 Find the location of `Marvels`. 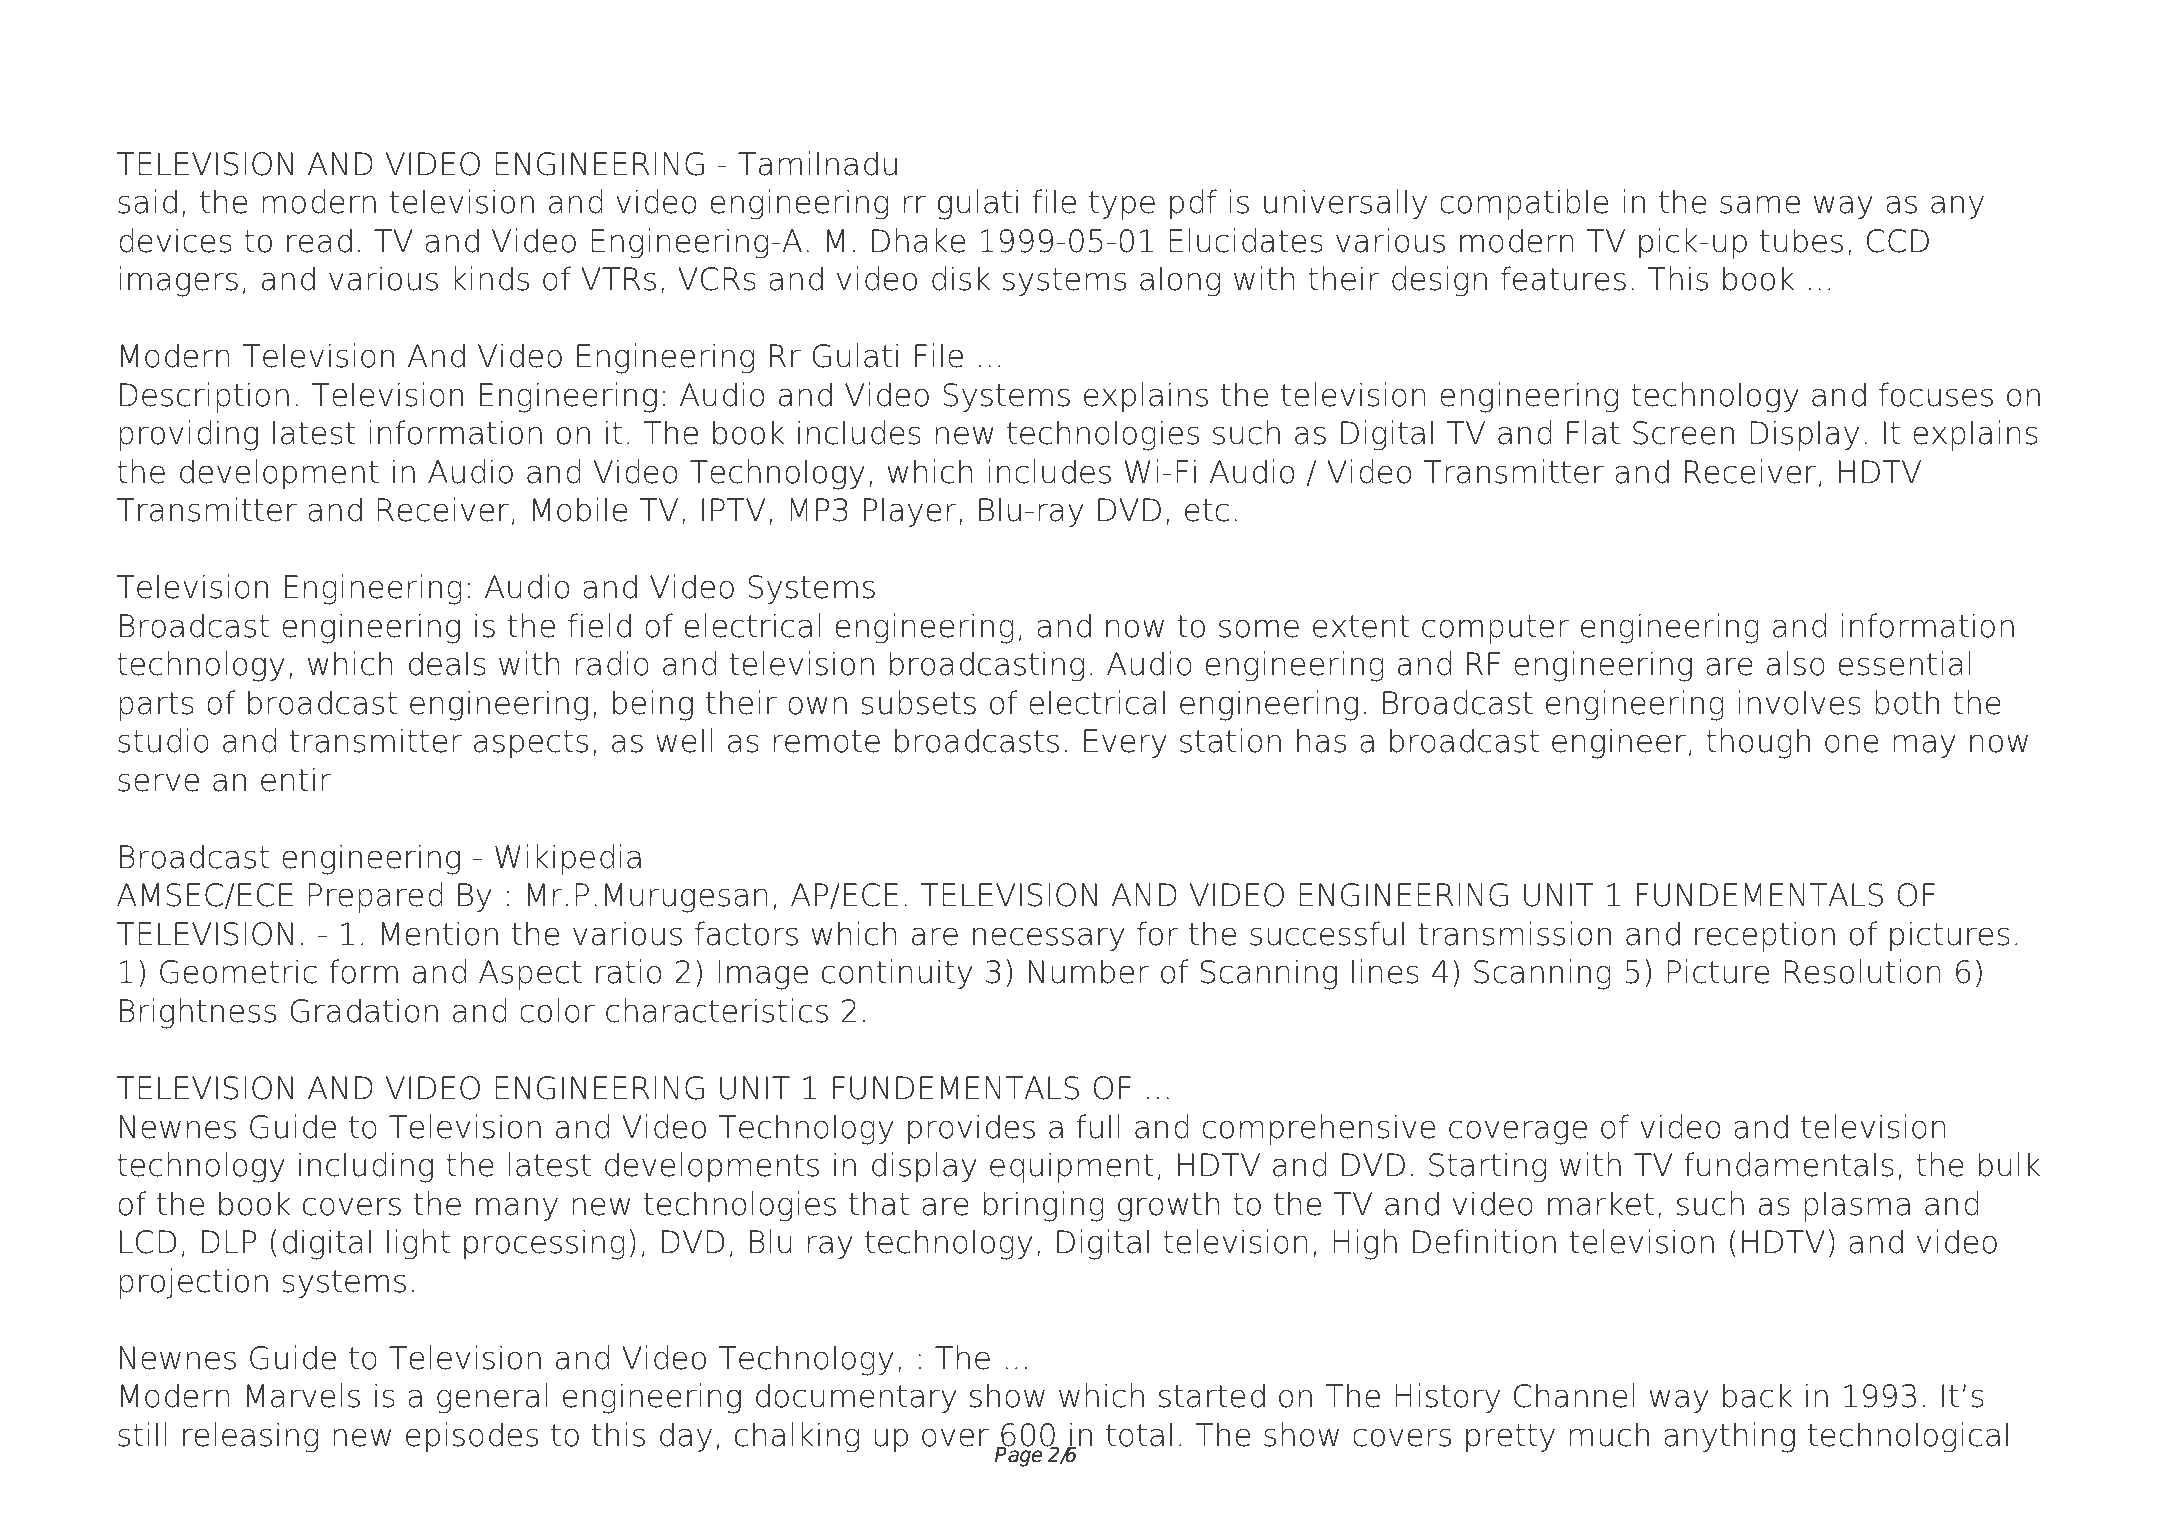

Marvels is located at coordinates (303, 1395).
